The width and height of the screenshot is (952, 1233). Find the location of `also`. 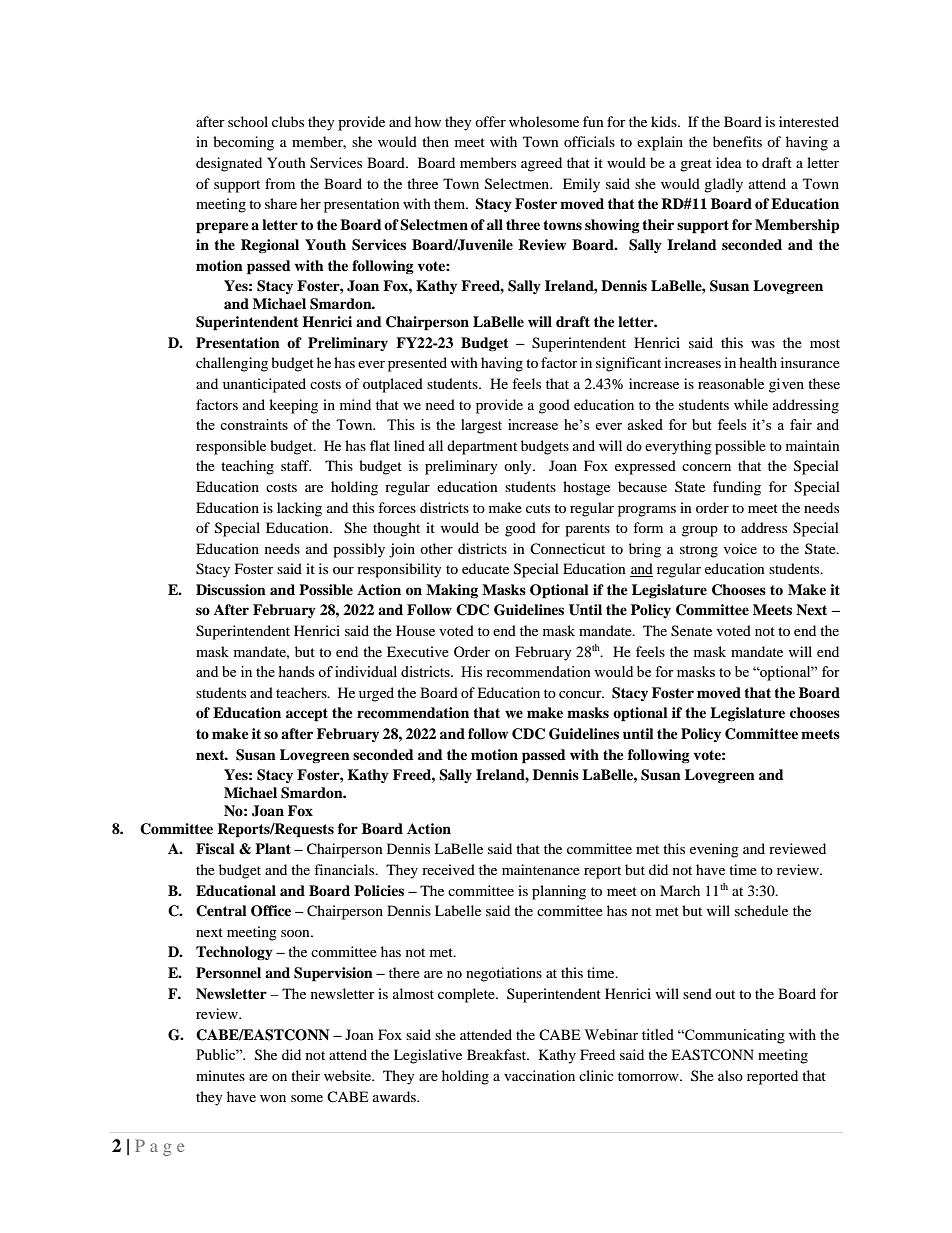

also is located at coordinates (730, 1075).
